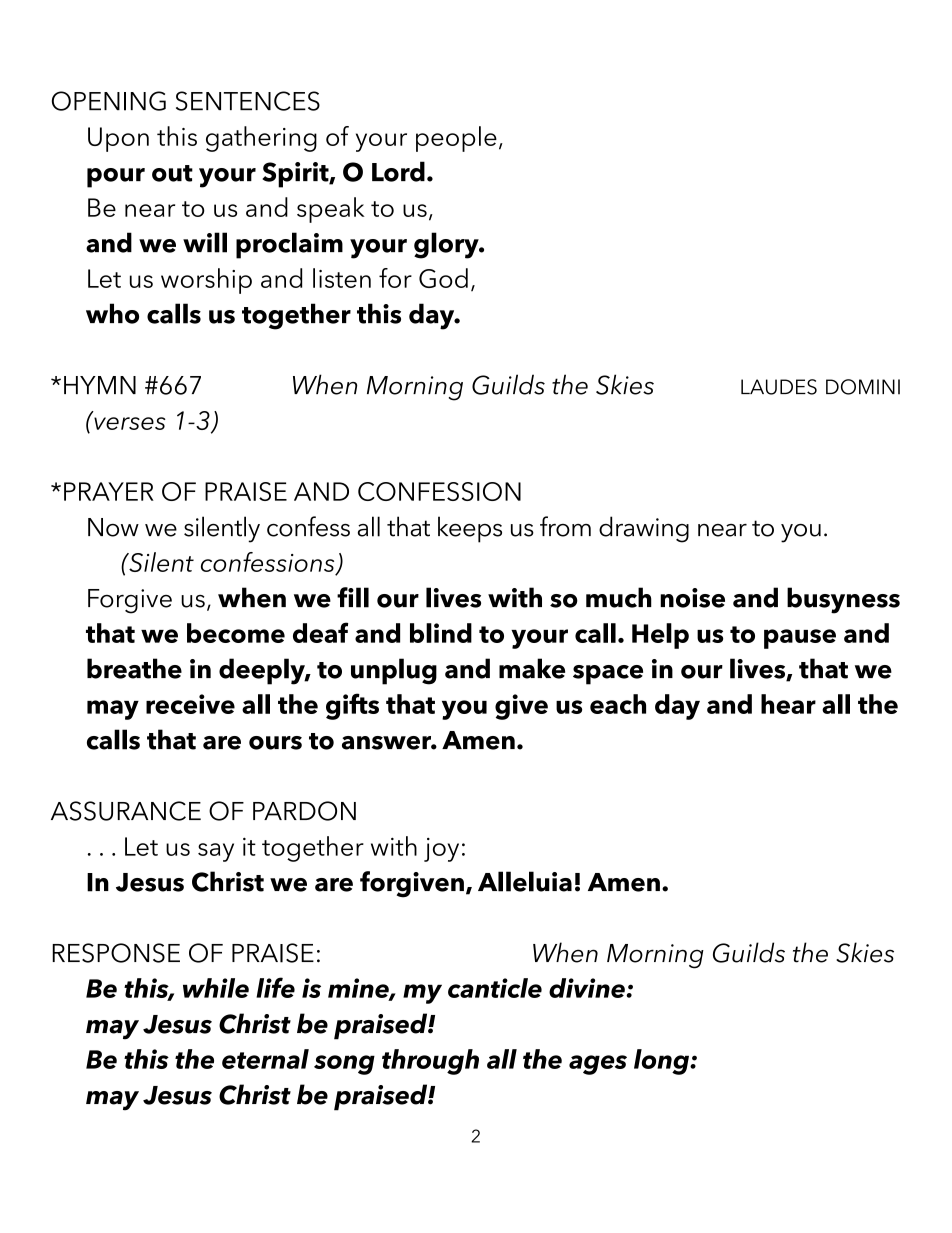  Describe the element at coordinates (470, 529) in the page. I see `keeps` at that location.
